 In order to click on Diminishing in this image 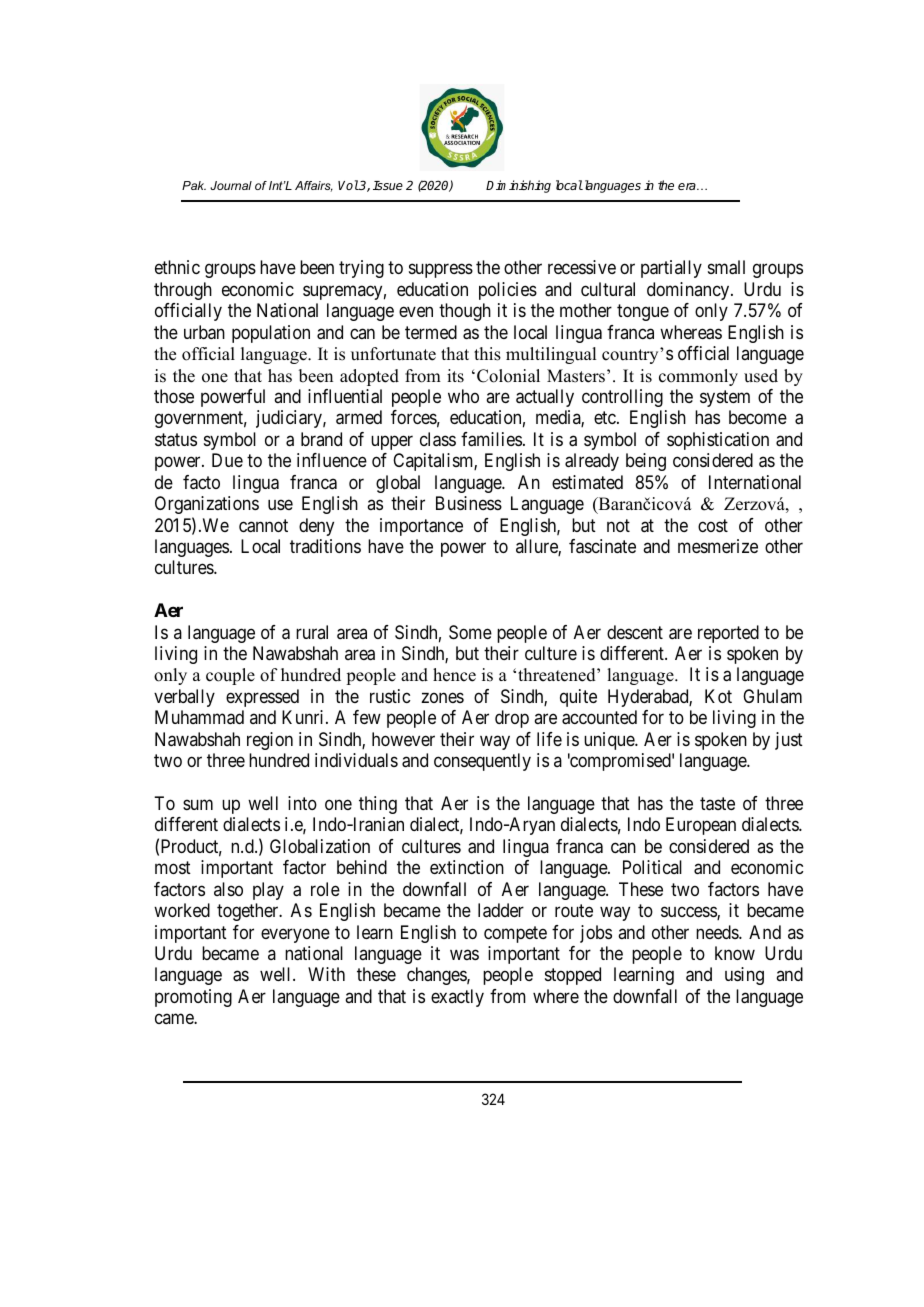, I will do `click(518, 186)`.
